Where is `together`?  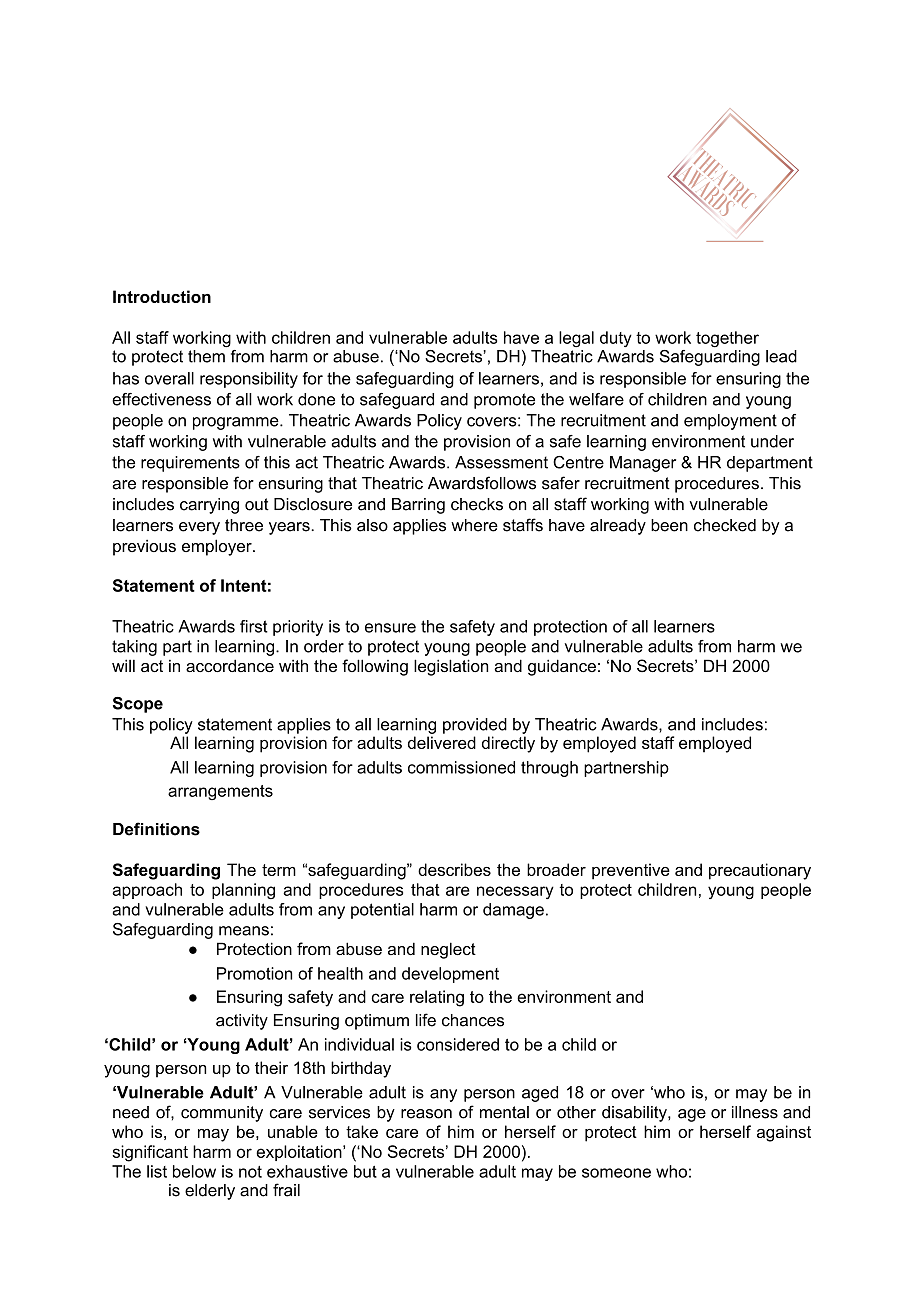 together is located at coordinates (727, 339).
